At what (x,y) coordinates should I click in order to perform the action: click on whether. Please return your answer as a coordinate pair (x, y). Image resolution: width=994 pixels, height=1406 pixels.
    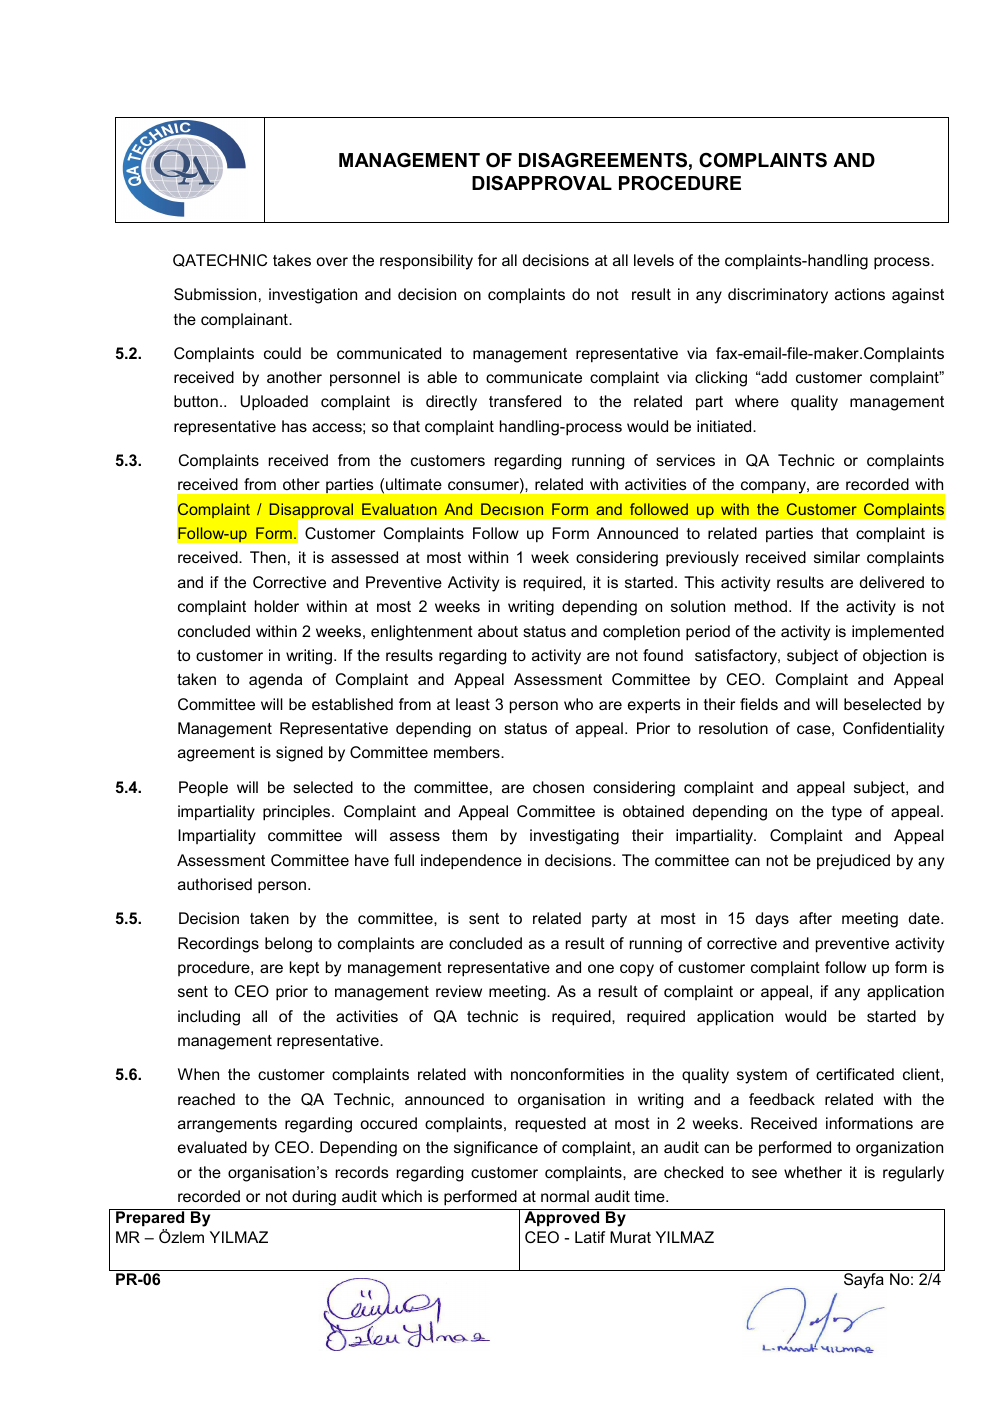
    Looking at the image, I should click on (813, 1172).
